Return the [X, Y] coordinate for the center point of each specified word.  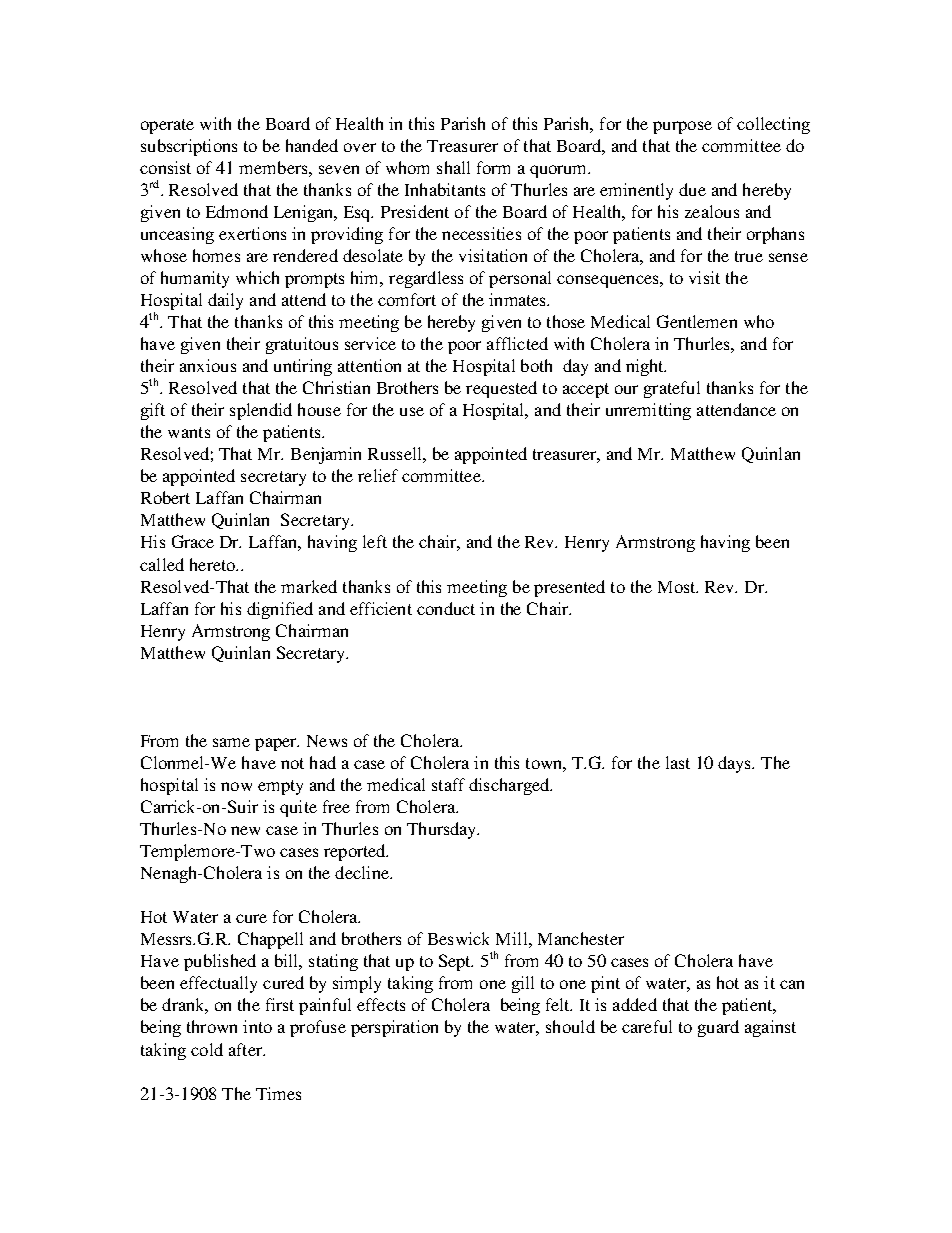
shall [453, 167]
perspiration [394, 1028]
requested [501, 389]
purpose [682, 127]
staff [448, 784]
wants [189, 432]
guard [718, 1028]
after [246, 1049]
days [736, 764]
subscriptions [189, 147]
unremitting [648, 411]
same [231, 742]
